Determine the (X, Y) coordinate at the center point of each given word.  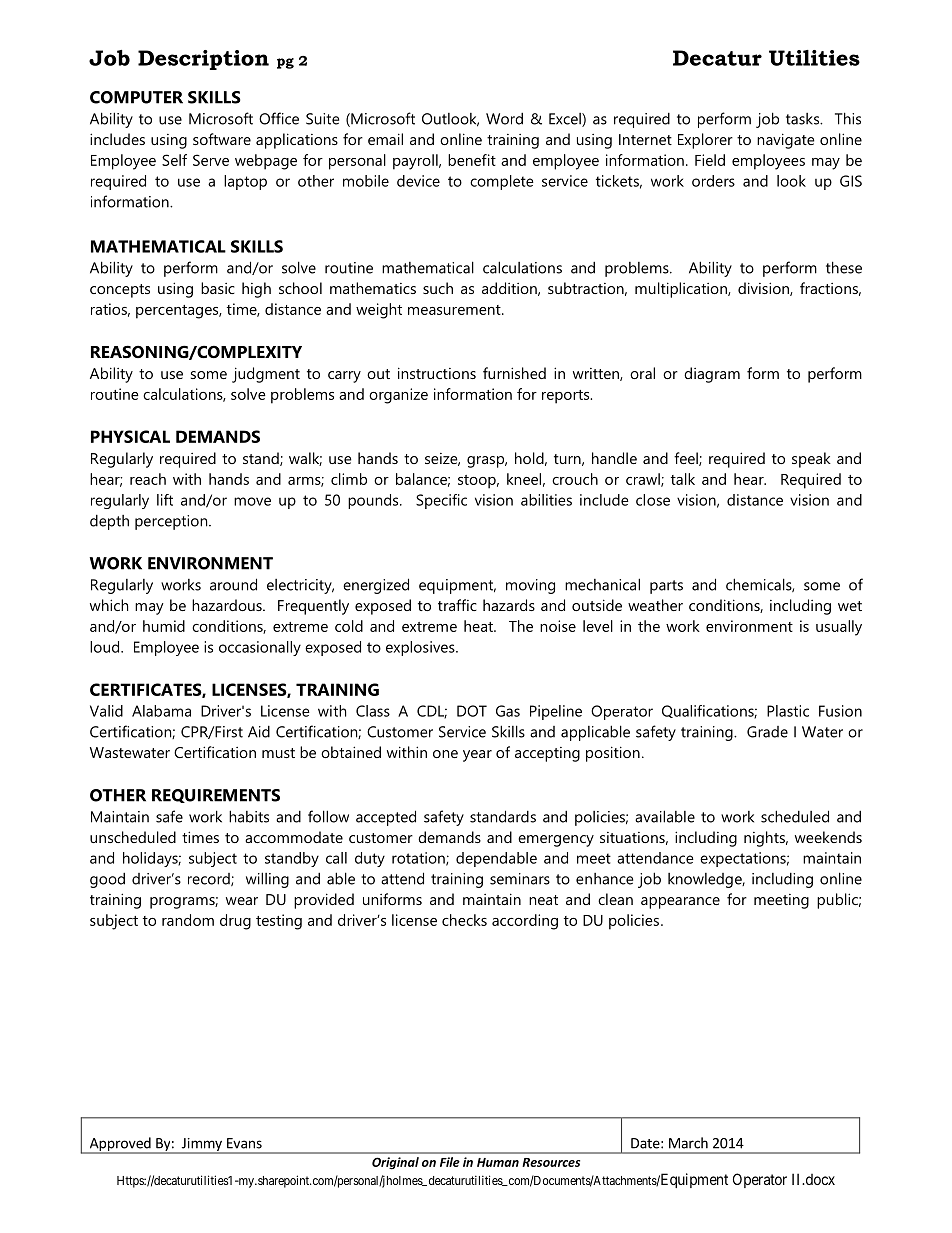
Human (498, 1162)
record (210, 879)
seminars (520, 879)
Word (504, 118)
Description (203, 60)
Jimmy (201, 1146)
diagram (712, 375)
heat (479, 626)
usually (839, 628)
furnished (514, 373)
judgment (266, 375)
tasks (804, 119)
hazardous (228, 605)
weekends (828, 837)
